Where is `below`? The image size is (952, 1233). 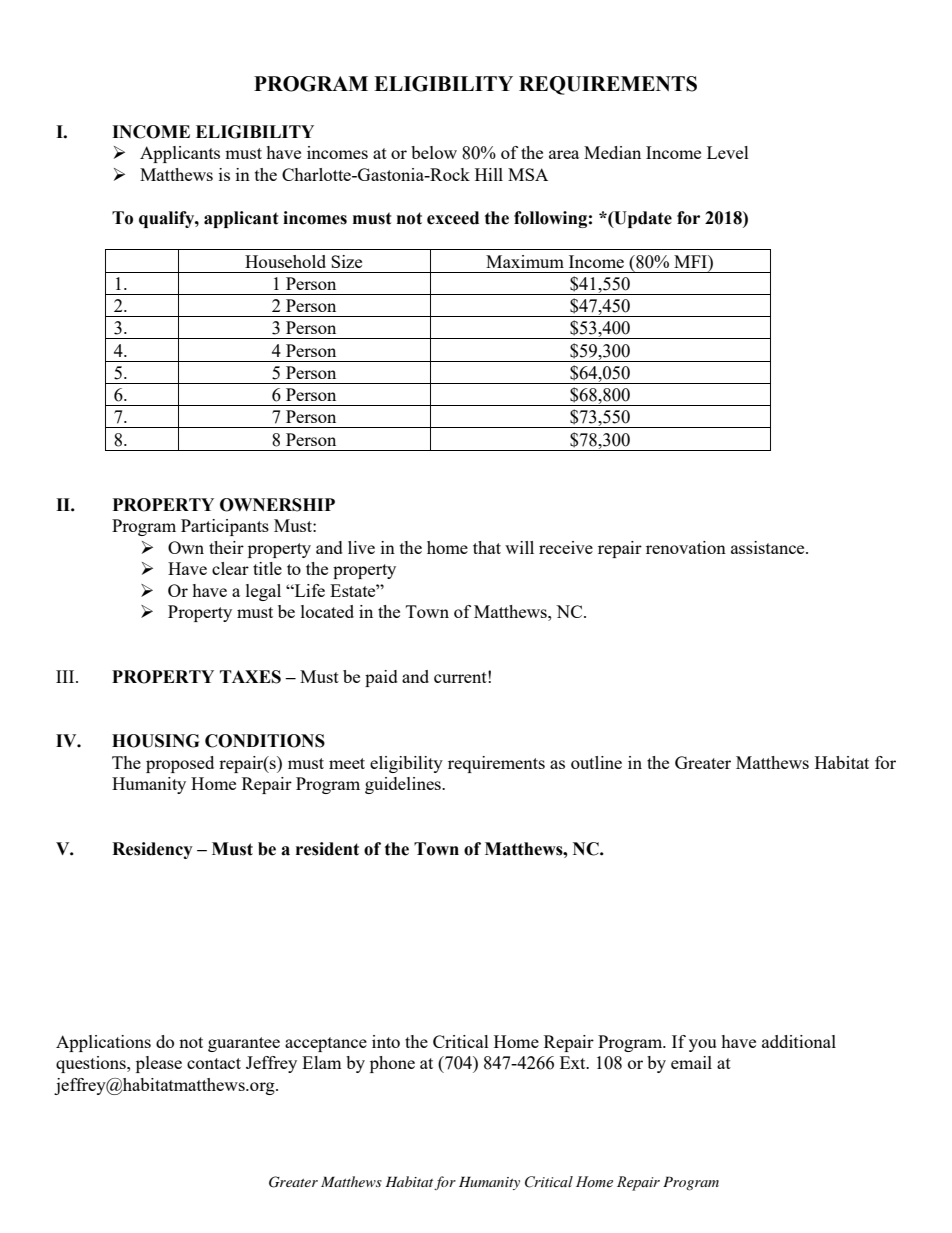
below is located at coordinates (434, 152).
